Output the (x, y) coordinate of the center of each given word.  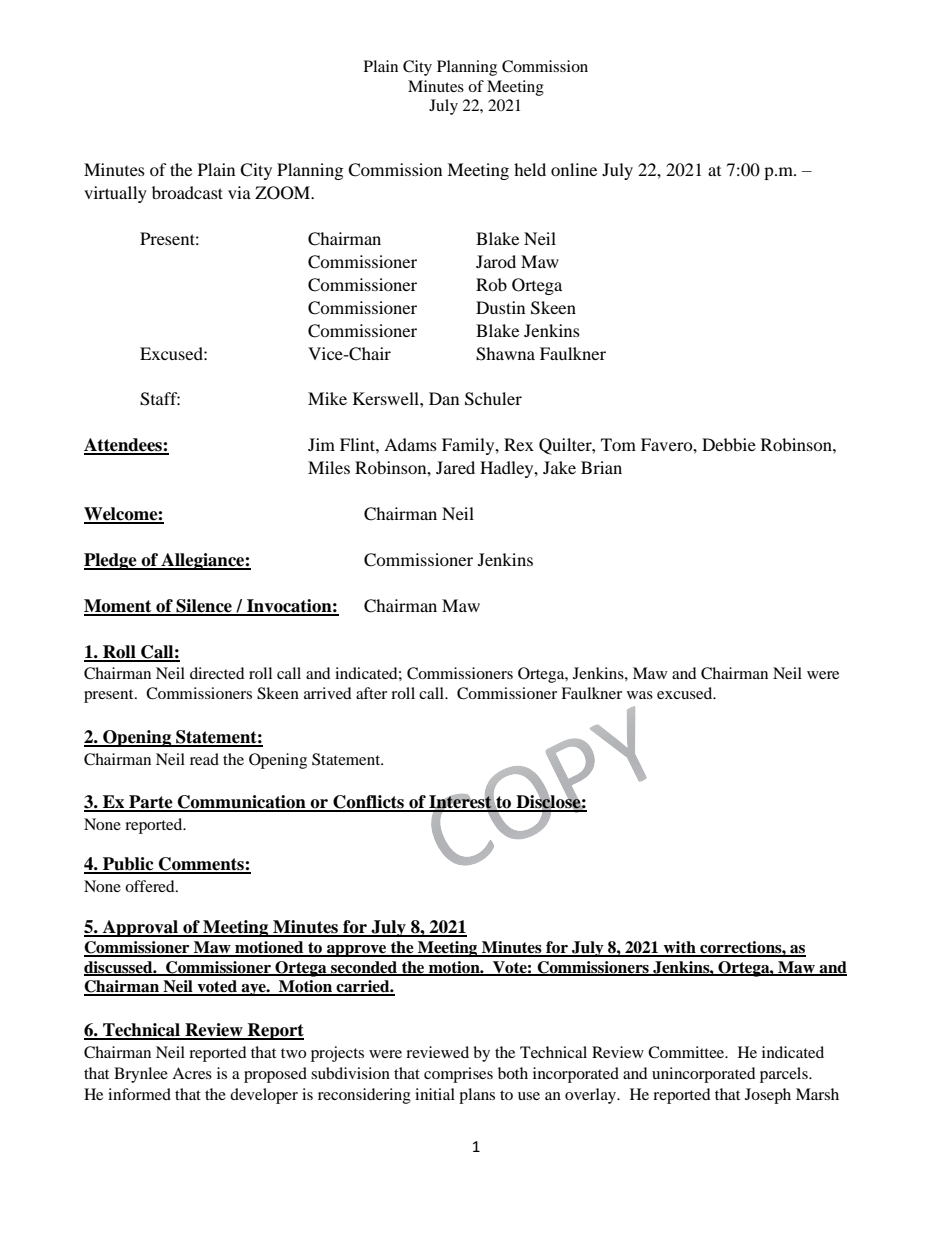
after (371, 693)
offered (151, 886)
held (530, 169)
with (679, 948)
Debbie (729, 444)
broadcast (187, 192)
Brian (601, 467)
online (574, 169)
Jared (455, 467)
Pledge (111, 561)
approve (357, 951)
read (204, 759)
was (640, 695)
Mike (327, 398)
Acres (192, 1073)
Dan (444, 398)
